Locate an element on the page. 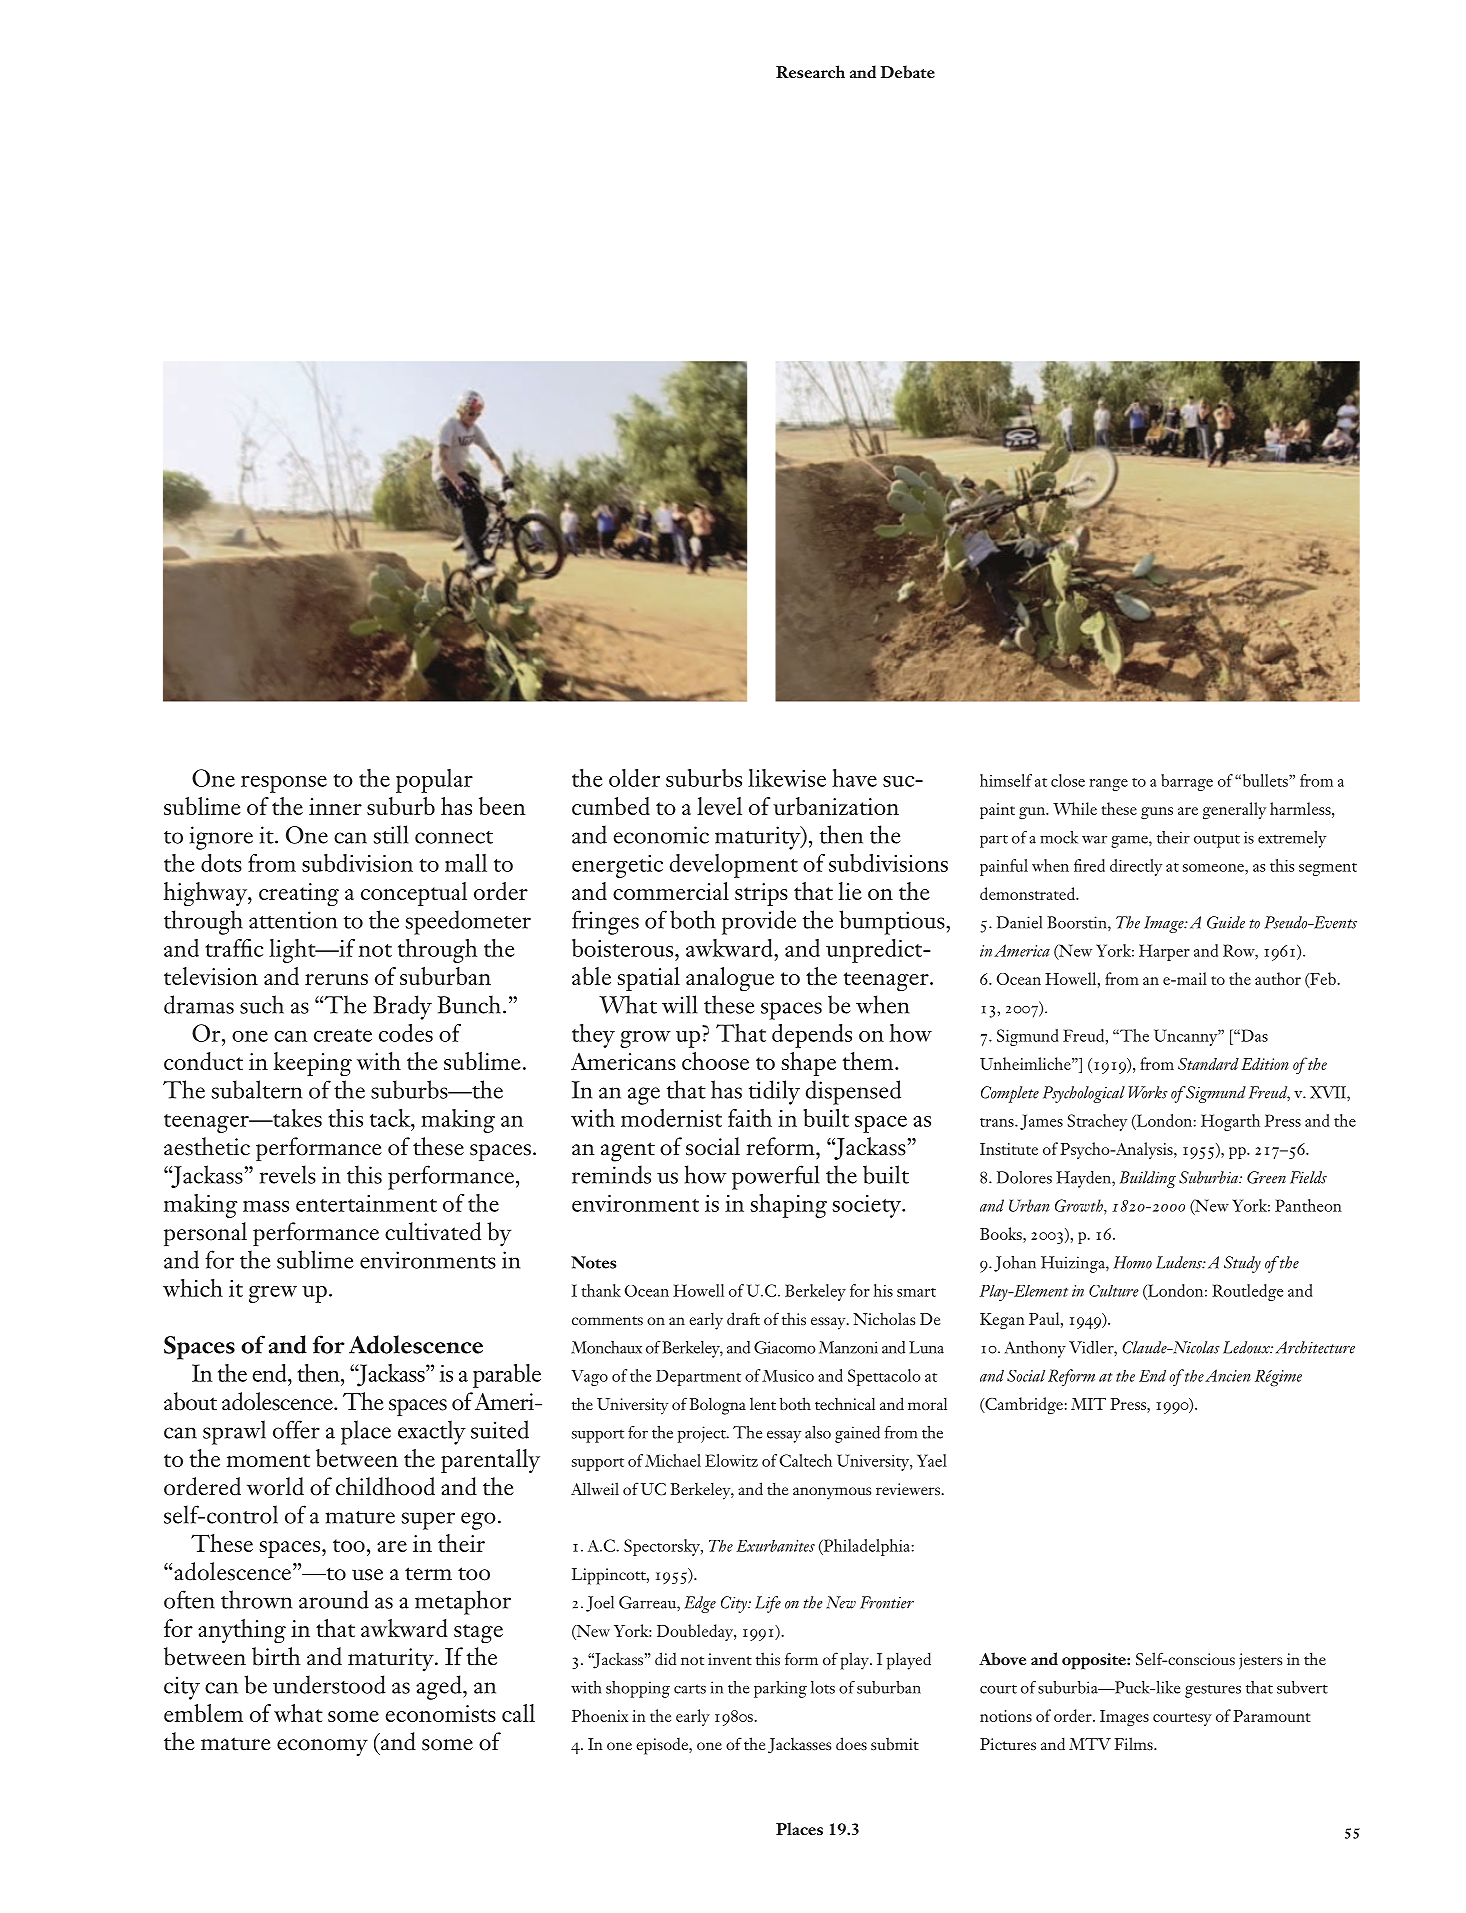  Debate is located at coordinates (907, 71).
